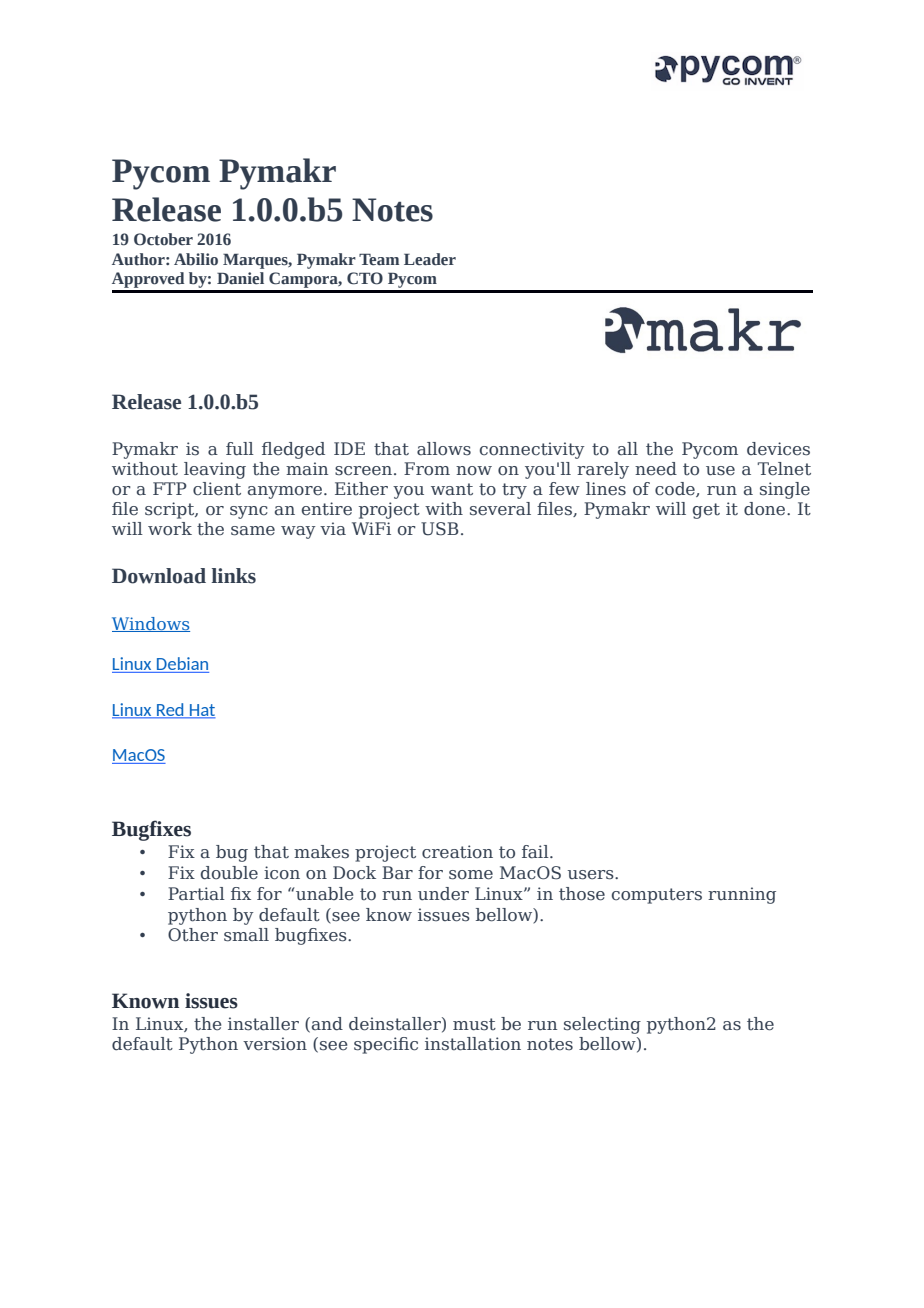 This image has height=1308, width=924. What do you see at coordinates (430, 259) in the image?
I see `Leader` at bounding box center [430, 259].
